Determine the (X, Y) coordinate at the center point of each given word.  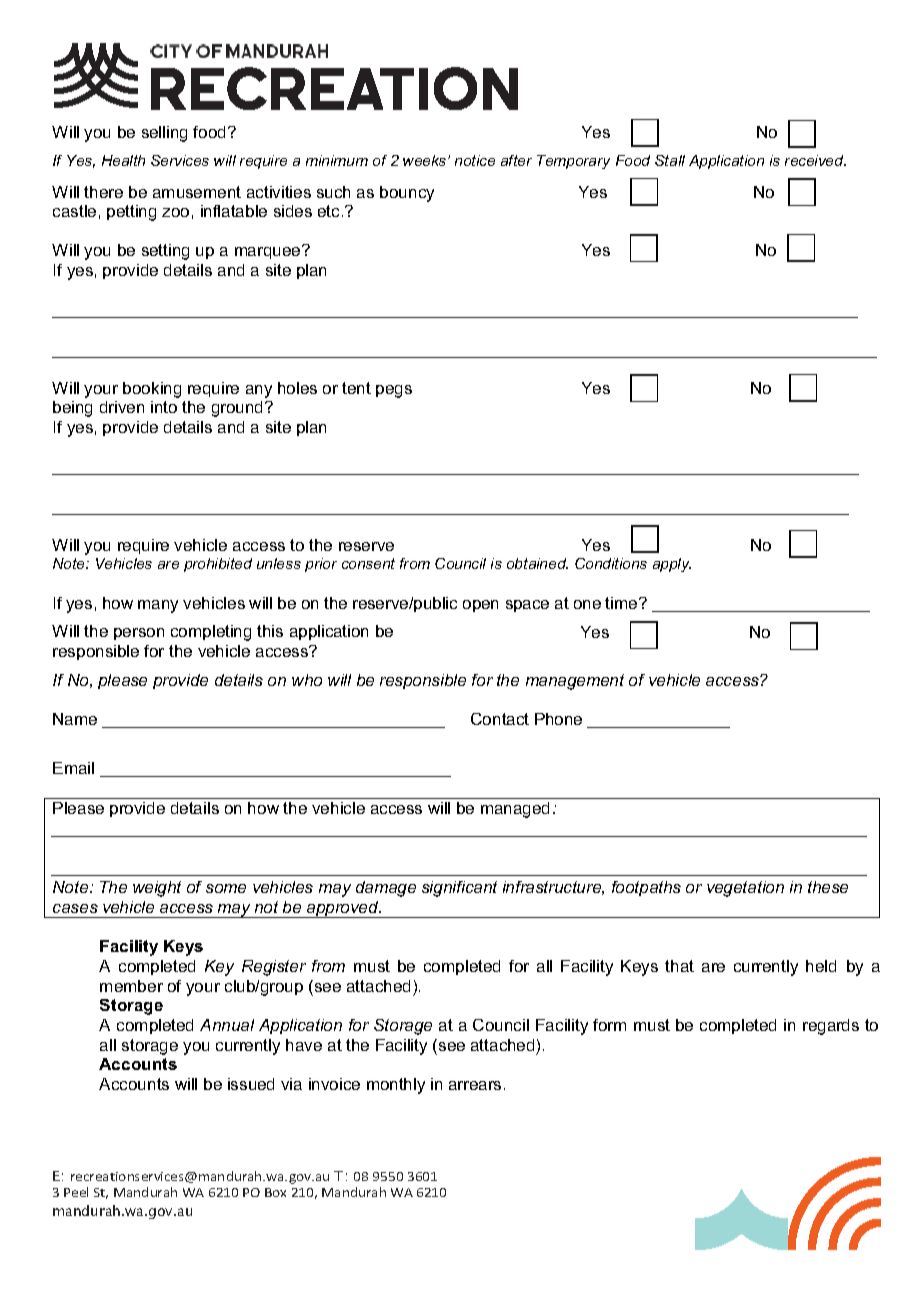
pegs (394, 391)
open (480, 606)
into (164, 407)
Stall (670, 160)
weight (157, 889)
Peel (76, 1192)
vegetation (745, 889)
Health (123, 160)
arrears (475, 1085)
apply (672, 565)
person (139, 634)
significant (459, 889)
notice (475, 160)
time (622, 603)
